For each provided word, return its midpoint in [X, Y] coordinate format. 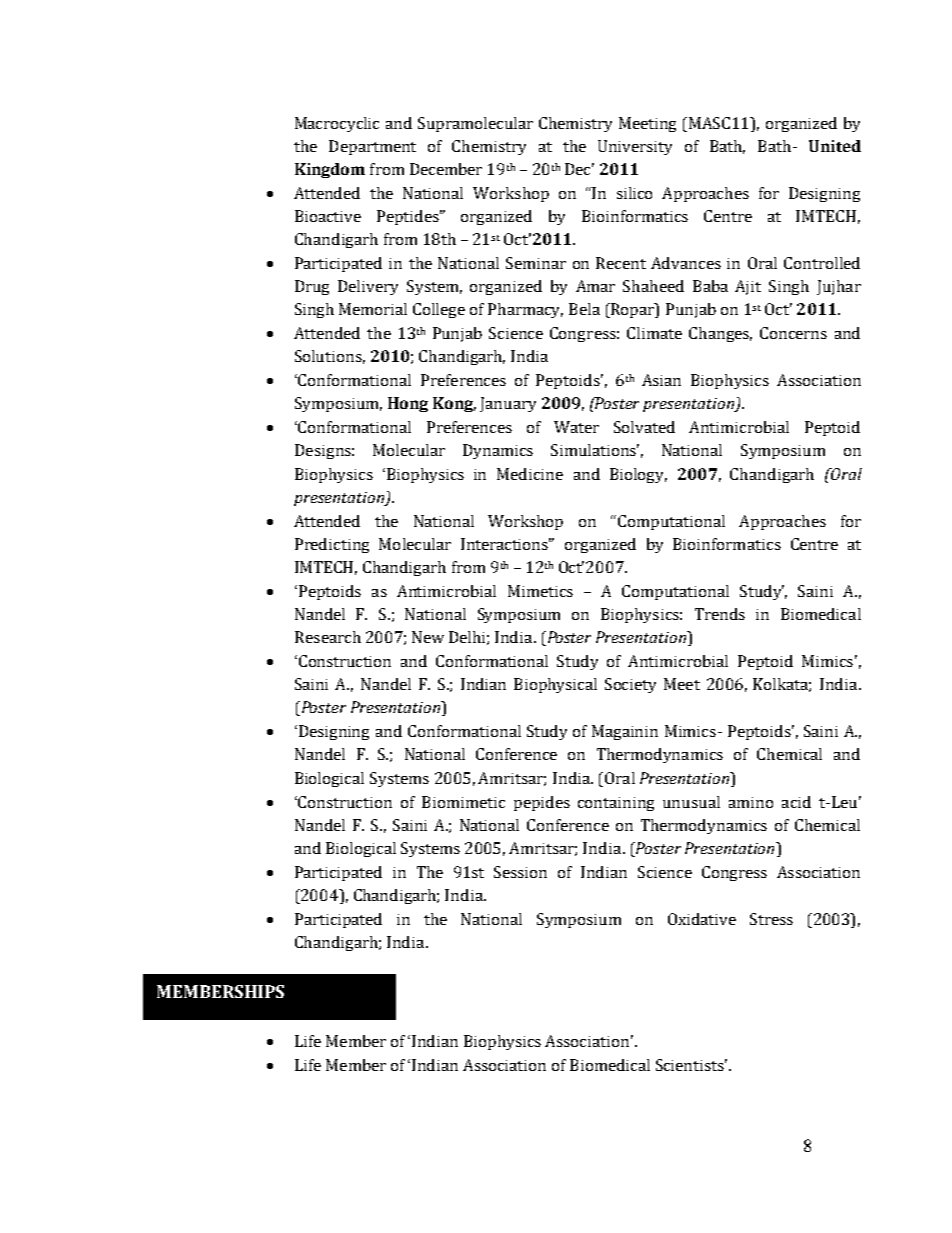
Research [328, 637]
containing [616, 804]
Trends [720, 614]
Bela [584, 309]
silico [634, 193]
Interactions [506, 544]
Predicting [332, 545]
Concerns [793, 333]
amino [751, 802]
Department [372, 147]
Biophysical [555, 685]
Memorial [373, 309]
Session [520, 872]
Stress [771, 919]
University [635, 147]
